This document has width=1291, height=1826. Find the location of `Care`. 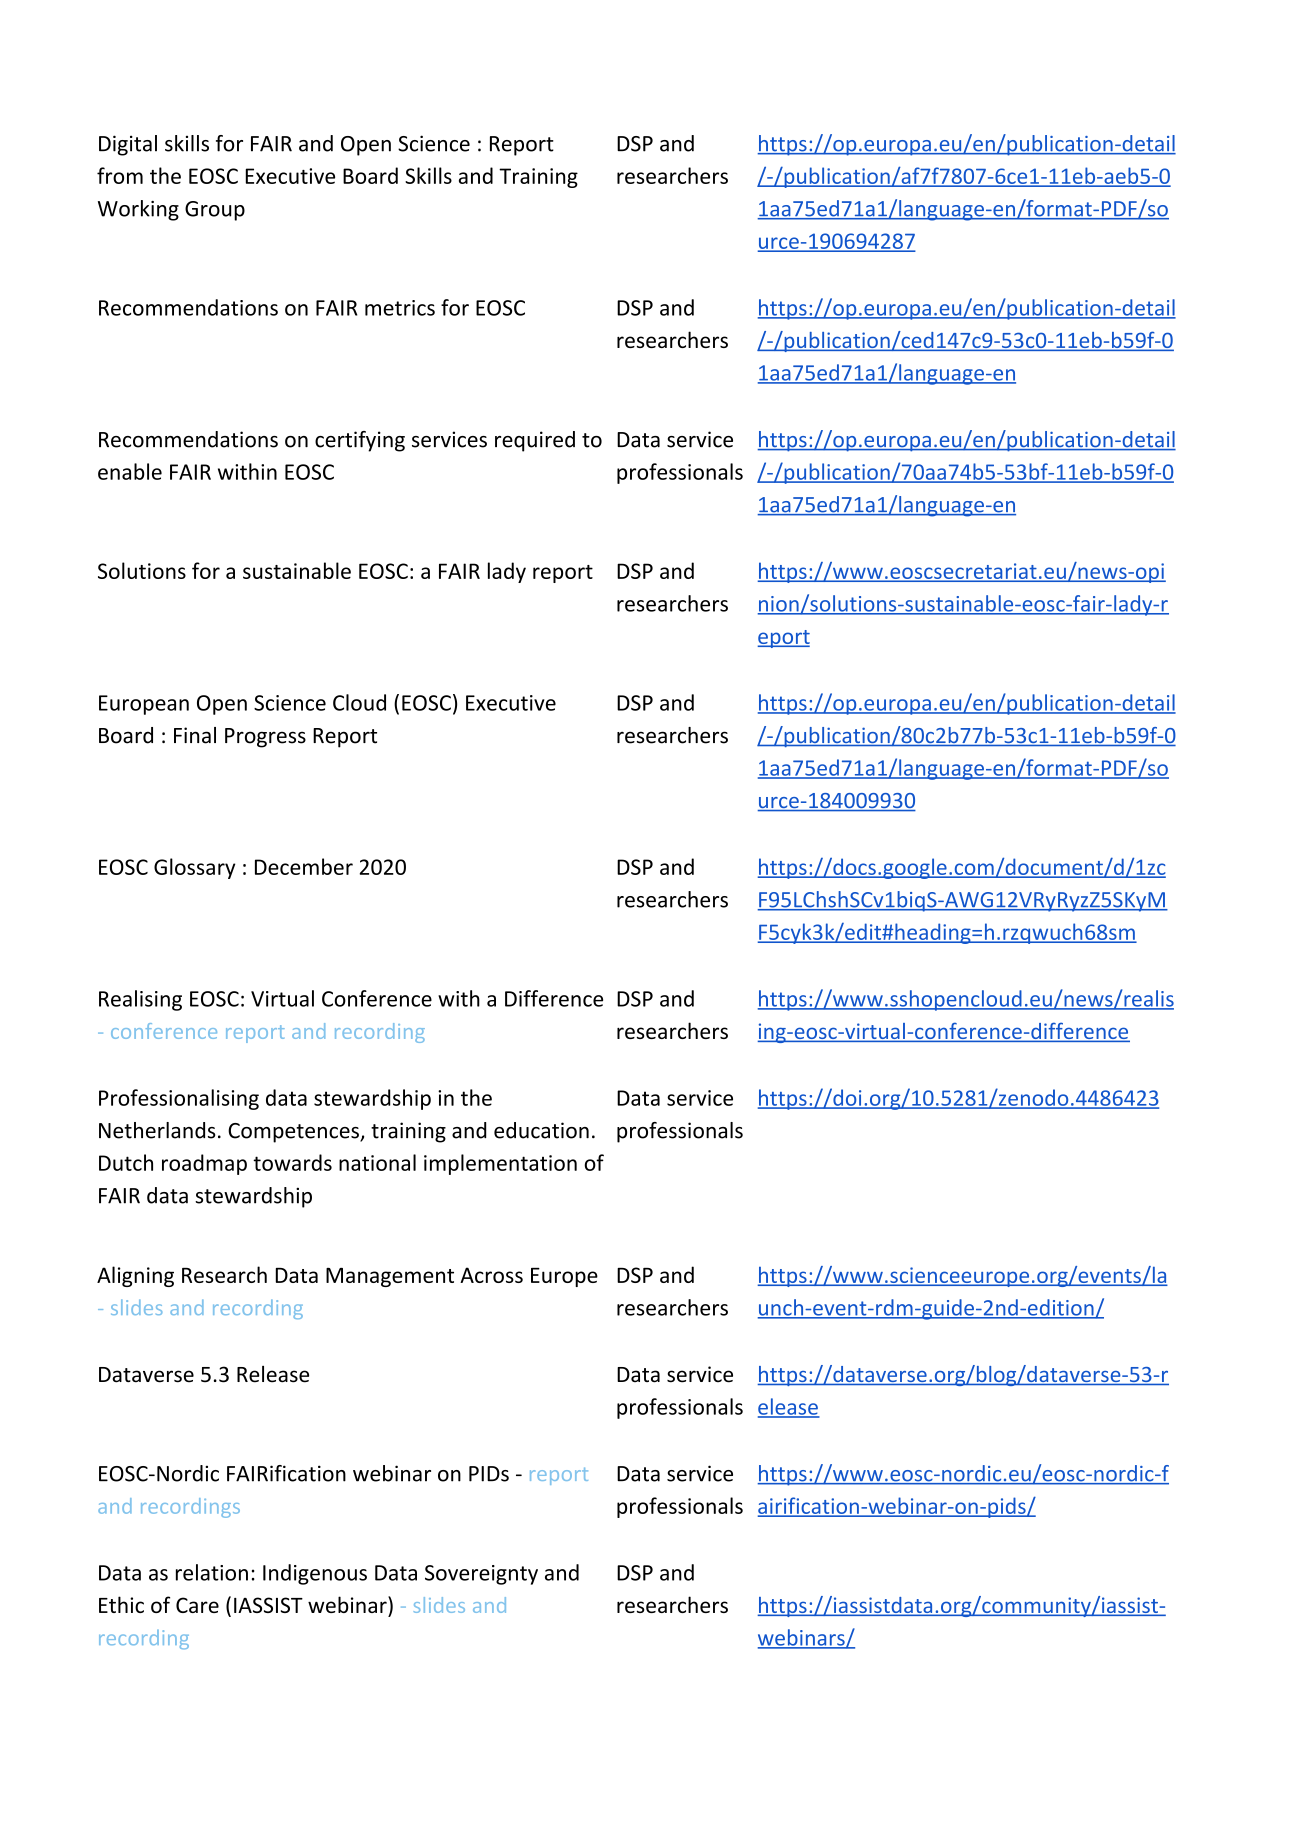

Care is located at coordinates (197, 1605).
